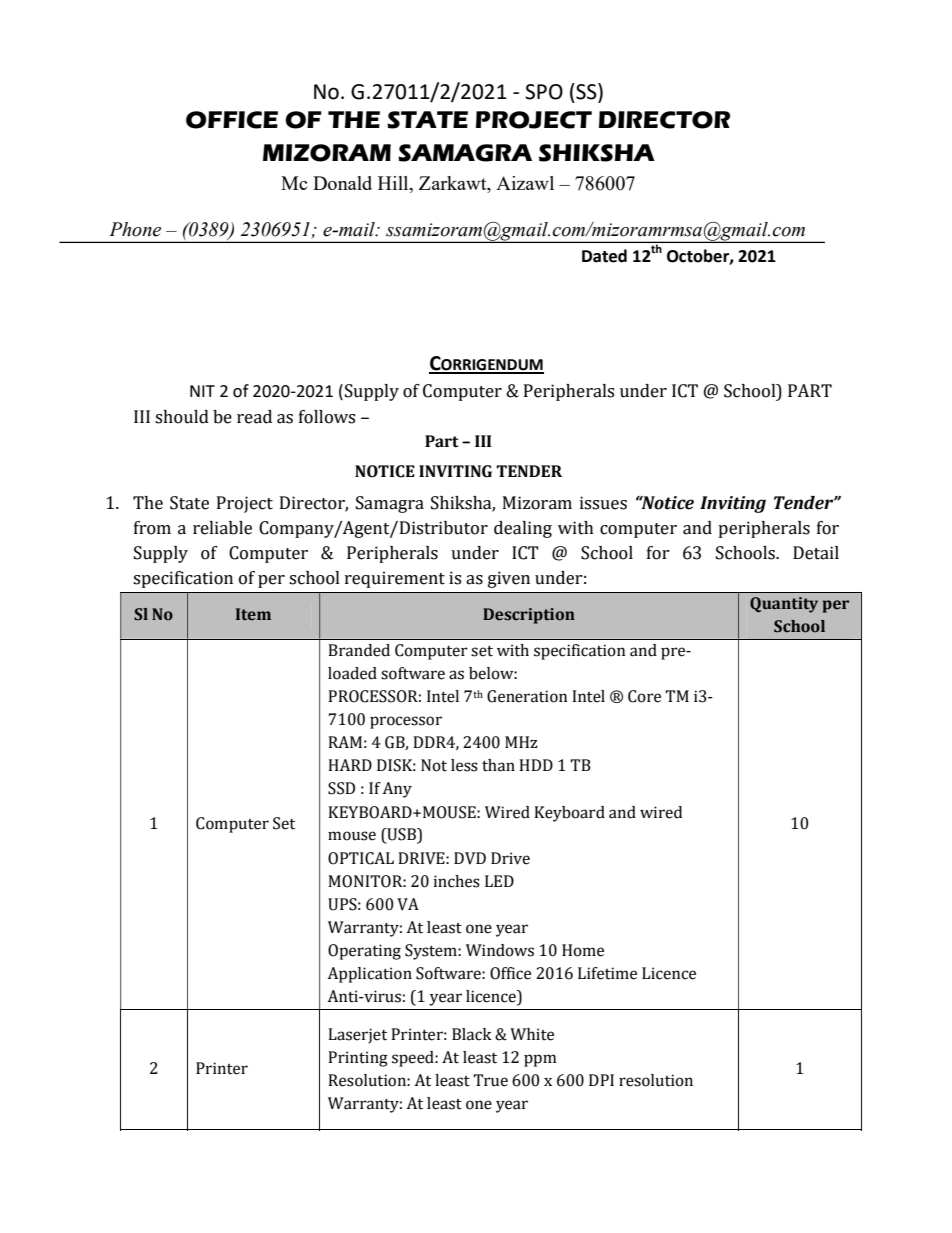 Image resolution: width=952 pixels, height=1233 pixels. Describe the element at coordinates (358, 1059) in the screenshot. I see `Printing` at that location.
